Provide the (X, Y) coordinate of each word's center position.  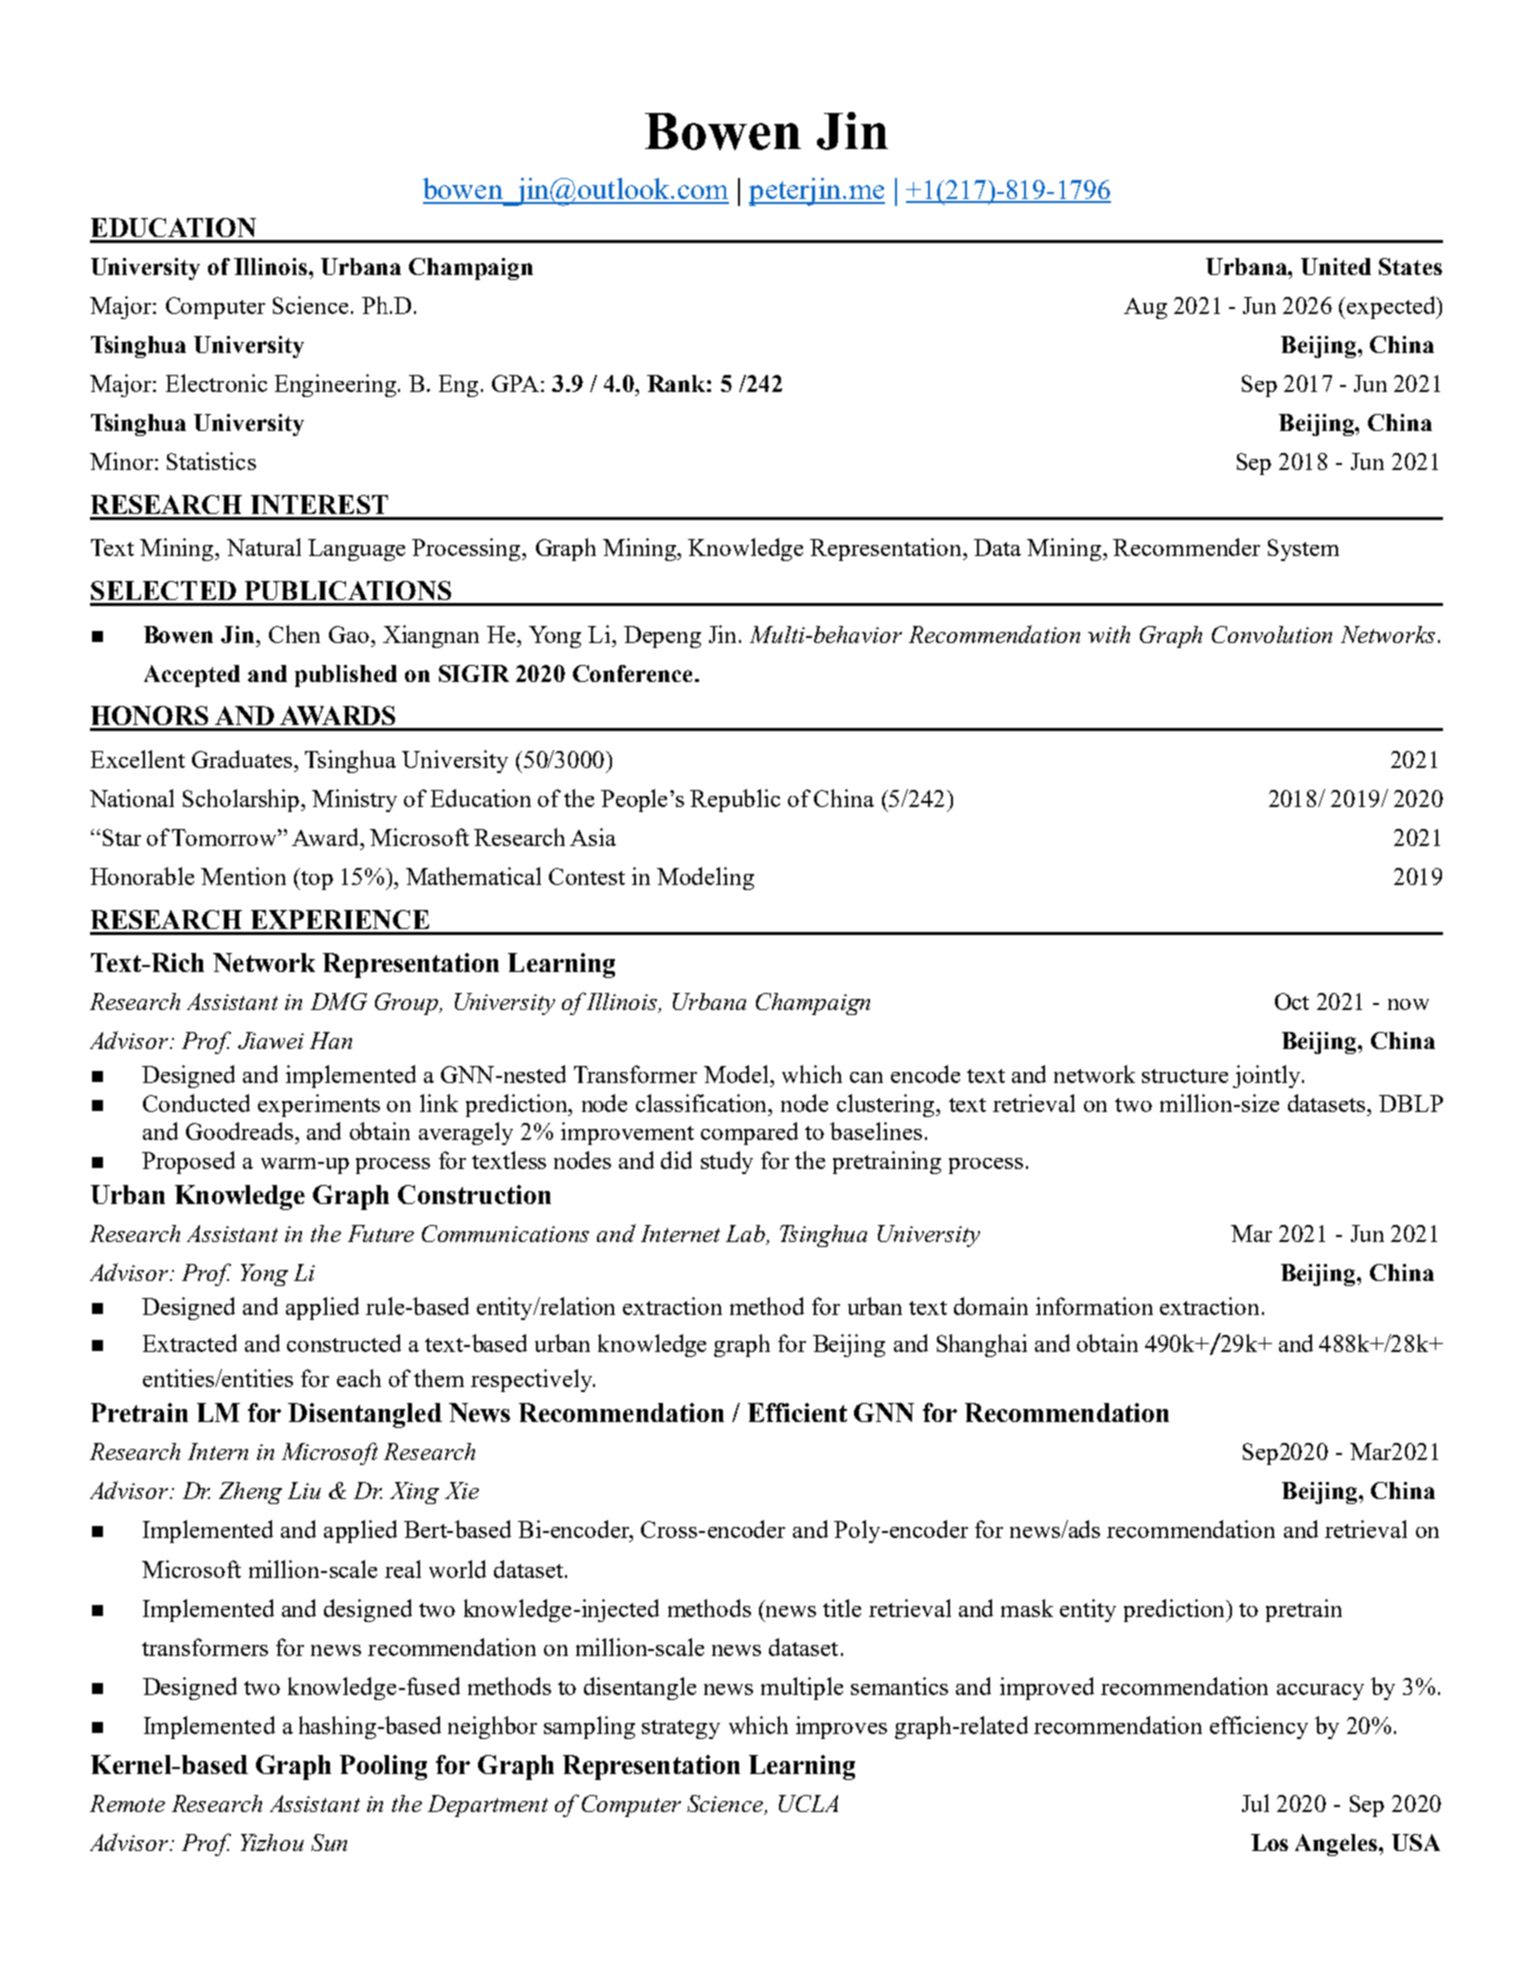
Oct (1292, 1001)
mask (1027, 1608)
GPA (515, 383)
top (316, 879)
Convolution (1272, 634)
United (1336, 266)
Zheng (250, 1493)
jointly (1268, 1076)
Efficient (797, 1412)
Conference (632, 673)
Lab (746, 1235)
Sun (329, 1842)
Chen (294, 634)
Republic (735, 800)
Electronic (216, 383)
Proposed (188, 1162)
